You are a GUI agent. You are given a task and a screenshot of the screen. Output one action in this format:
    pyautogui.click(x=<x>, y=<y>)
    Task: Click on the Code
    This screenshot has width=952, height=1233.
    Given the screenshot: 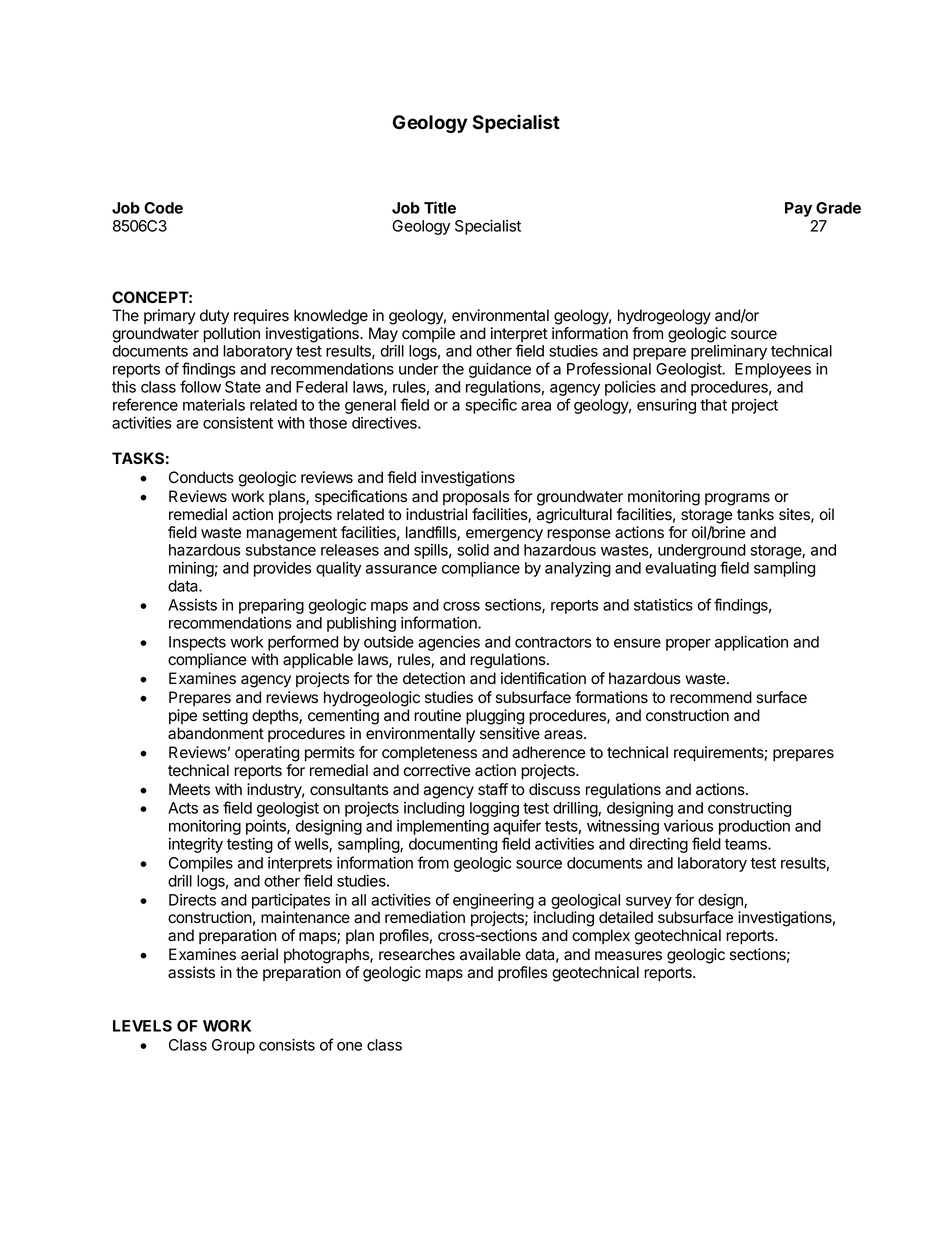 What is the action you would take?
    pyautogui.click(x=163, y=208)
